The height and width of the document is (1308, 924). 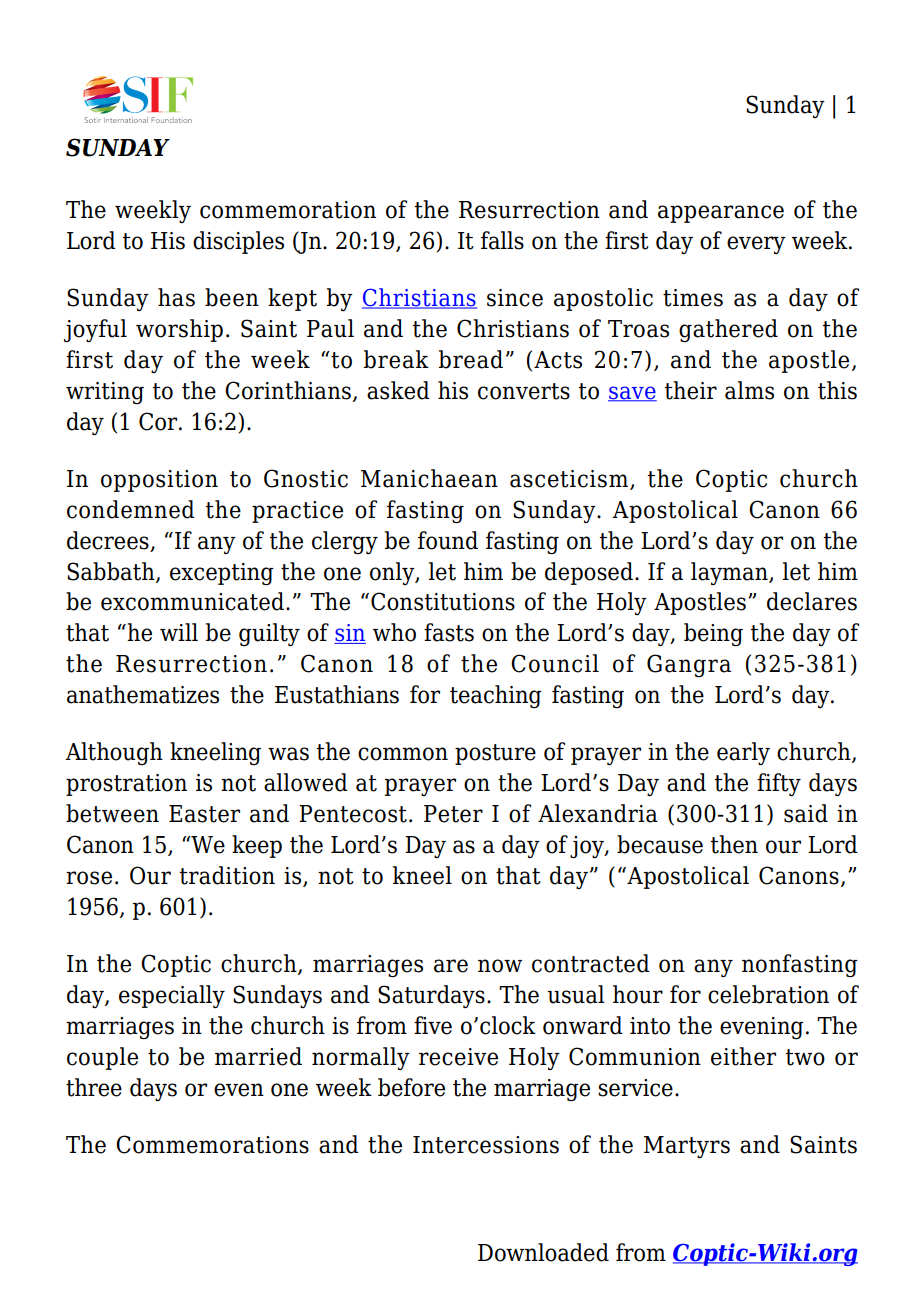 What do you see at coordinates (734, 844) in the document?
I see `then` at bounding box center [734, 844].
